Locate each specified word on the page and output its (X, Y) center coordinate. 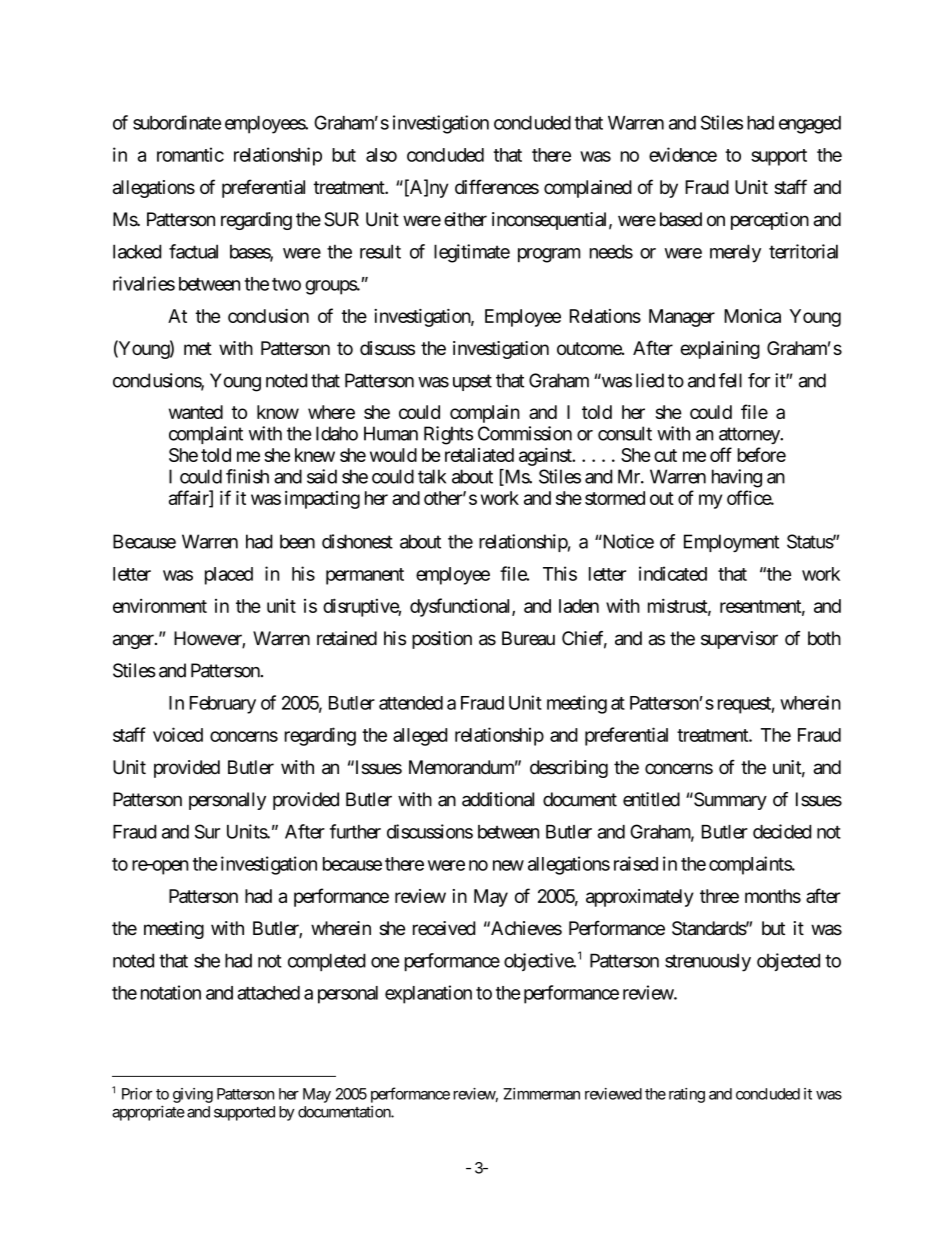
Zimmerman (541, 1094)
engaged (810, 125)
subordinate (177, 122)
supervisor (739, 640)
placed (229, 576)
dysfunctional (461, 607)
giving (193, 1095)
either (465, 219)
